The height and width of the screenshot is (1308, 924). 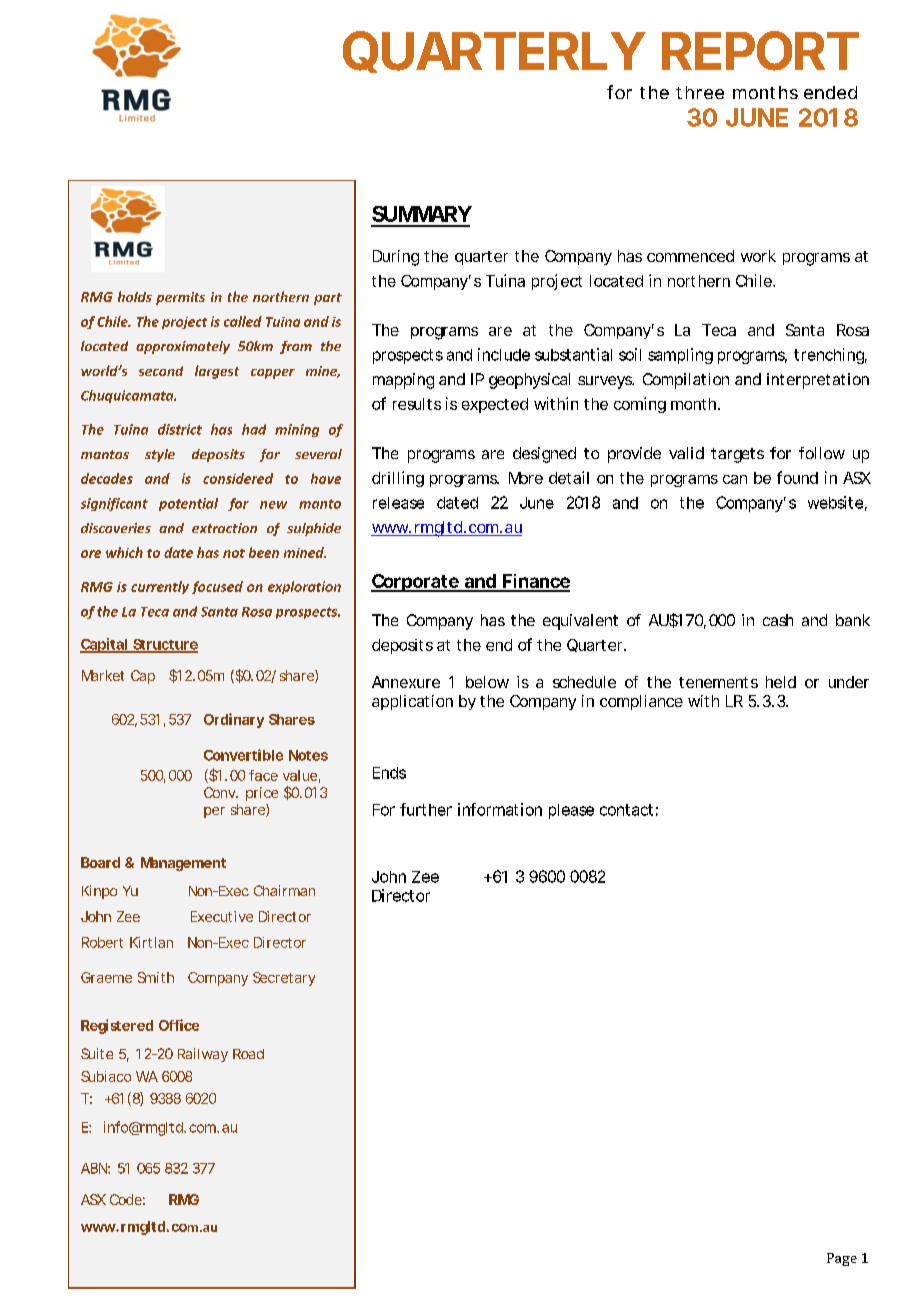 I want to click on permits, so click(x=180, y=298).
